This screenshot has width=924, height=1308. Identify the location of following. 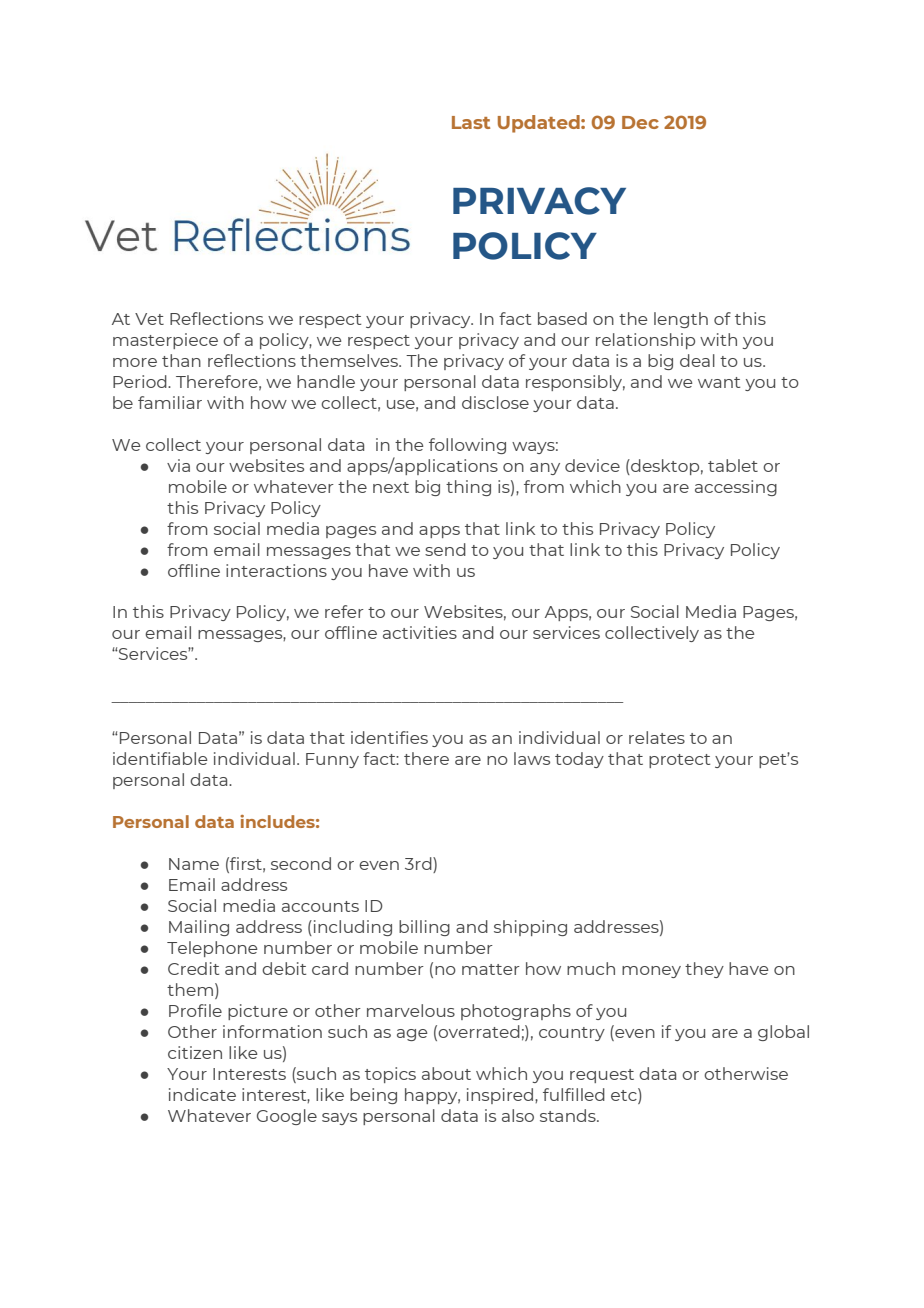
(467, 446).
